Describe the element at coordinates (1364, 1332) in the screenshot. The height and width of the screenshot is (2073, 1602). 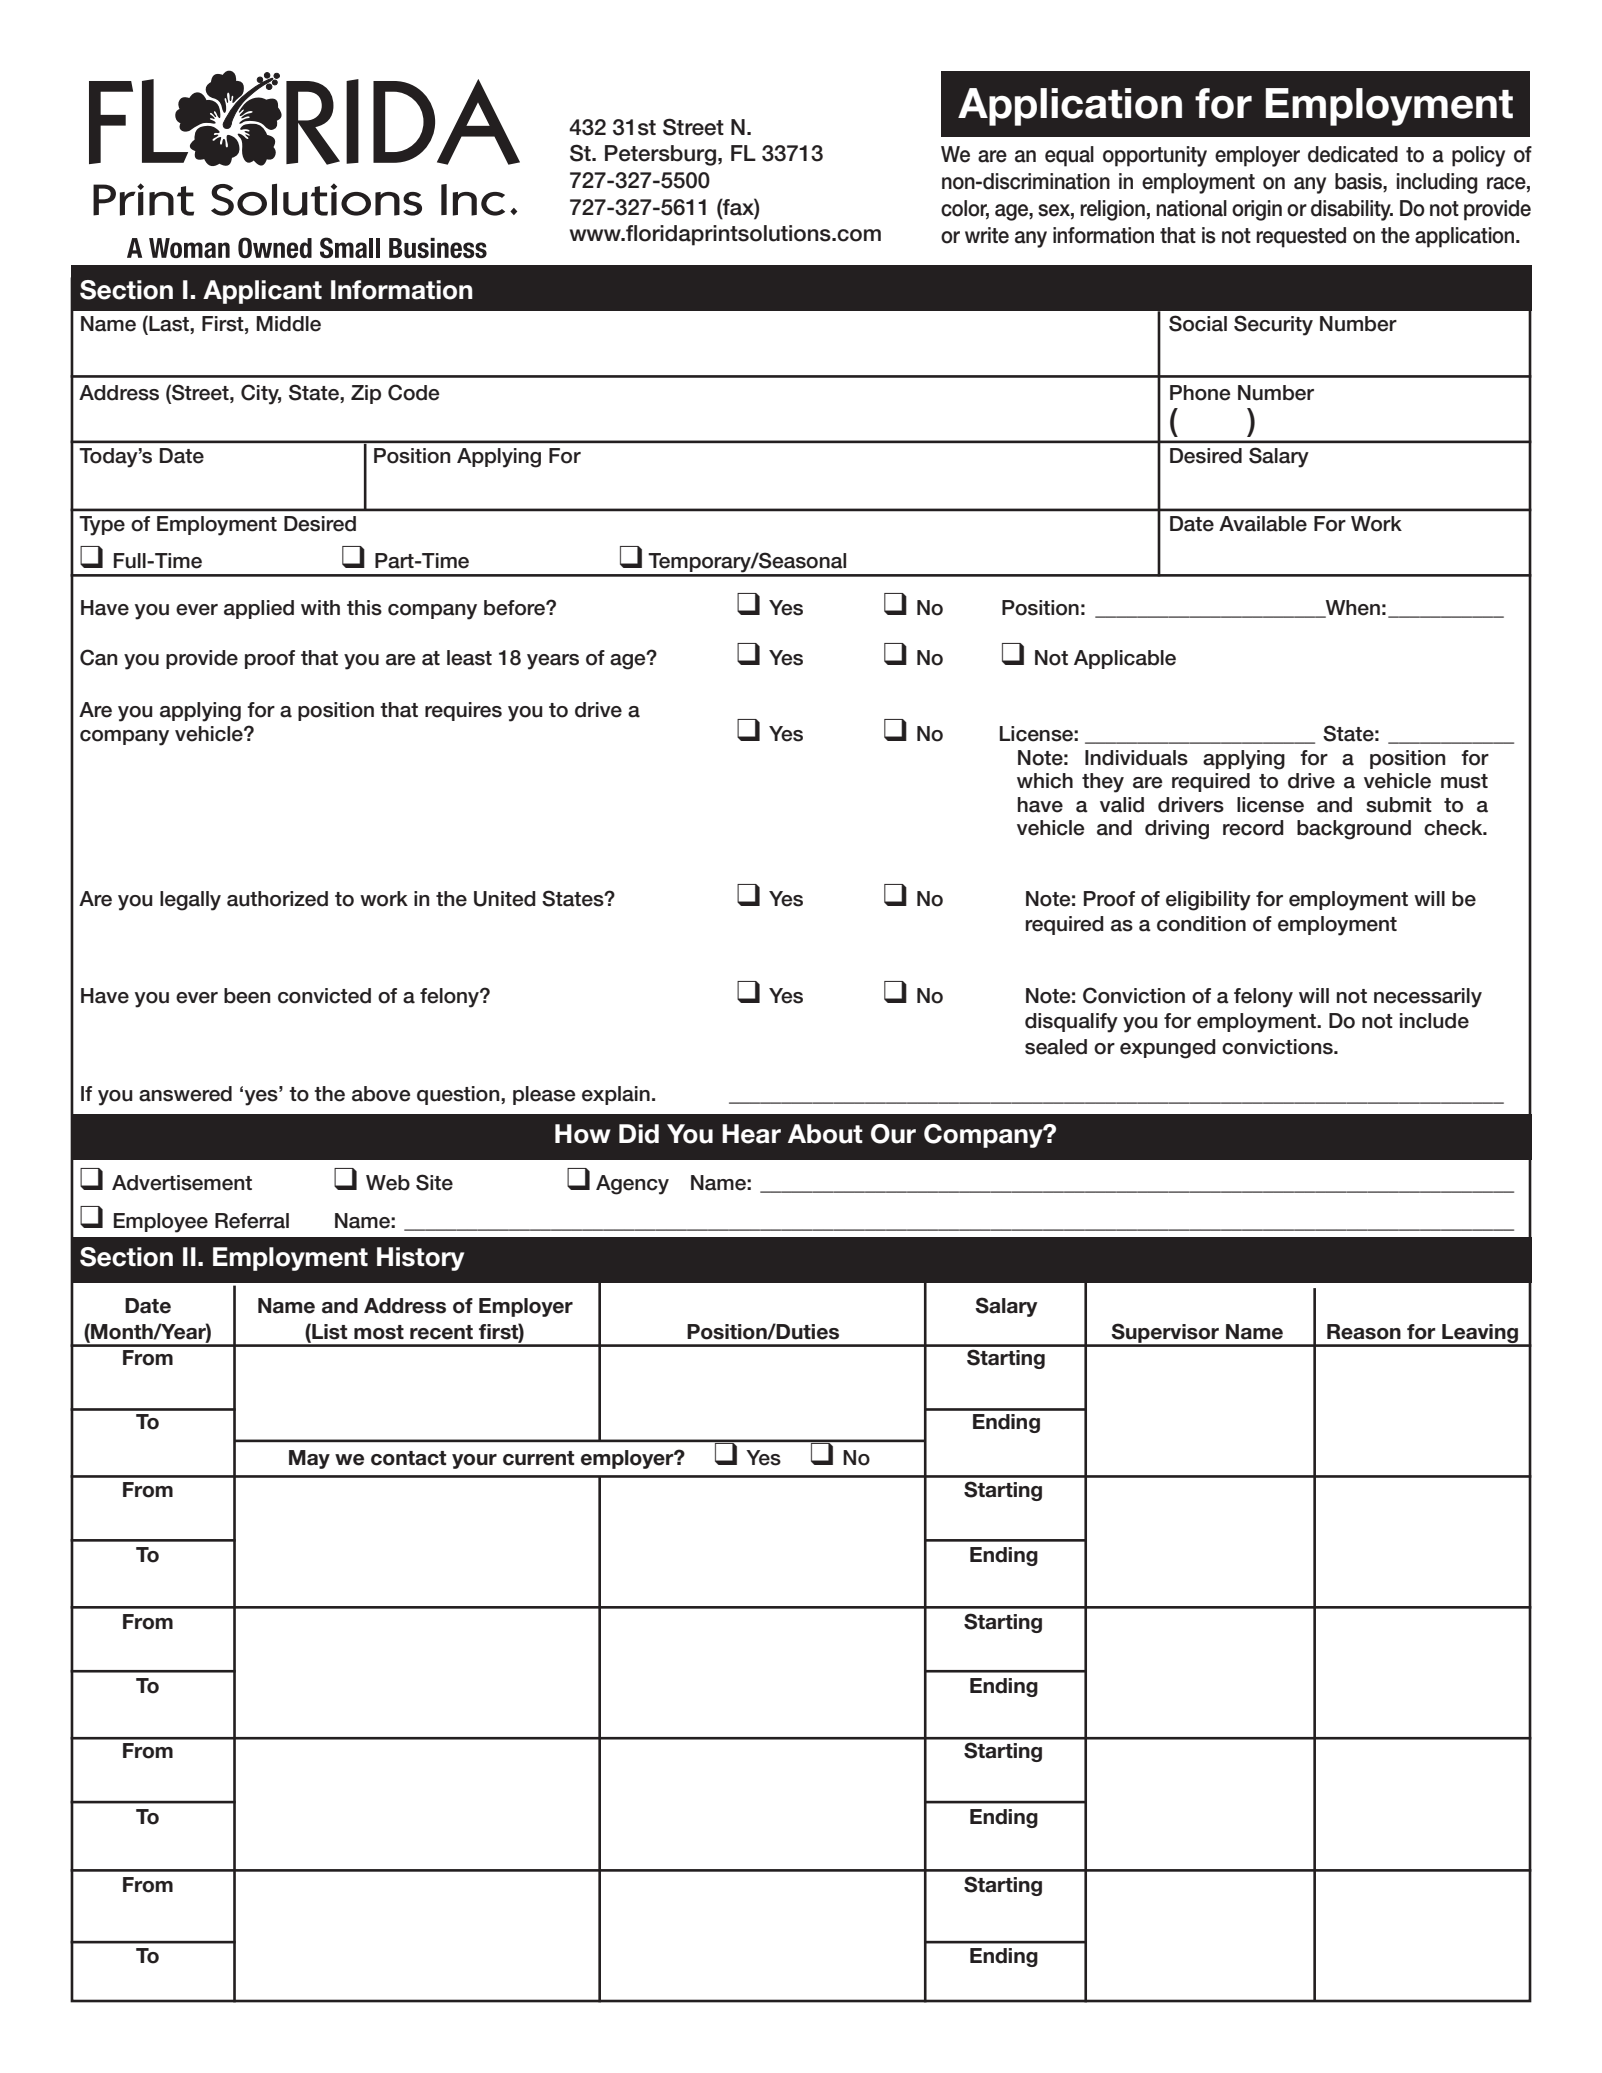
I see `Reason` at that location.
